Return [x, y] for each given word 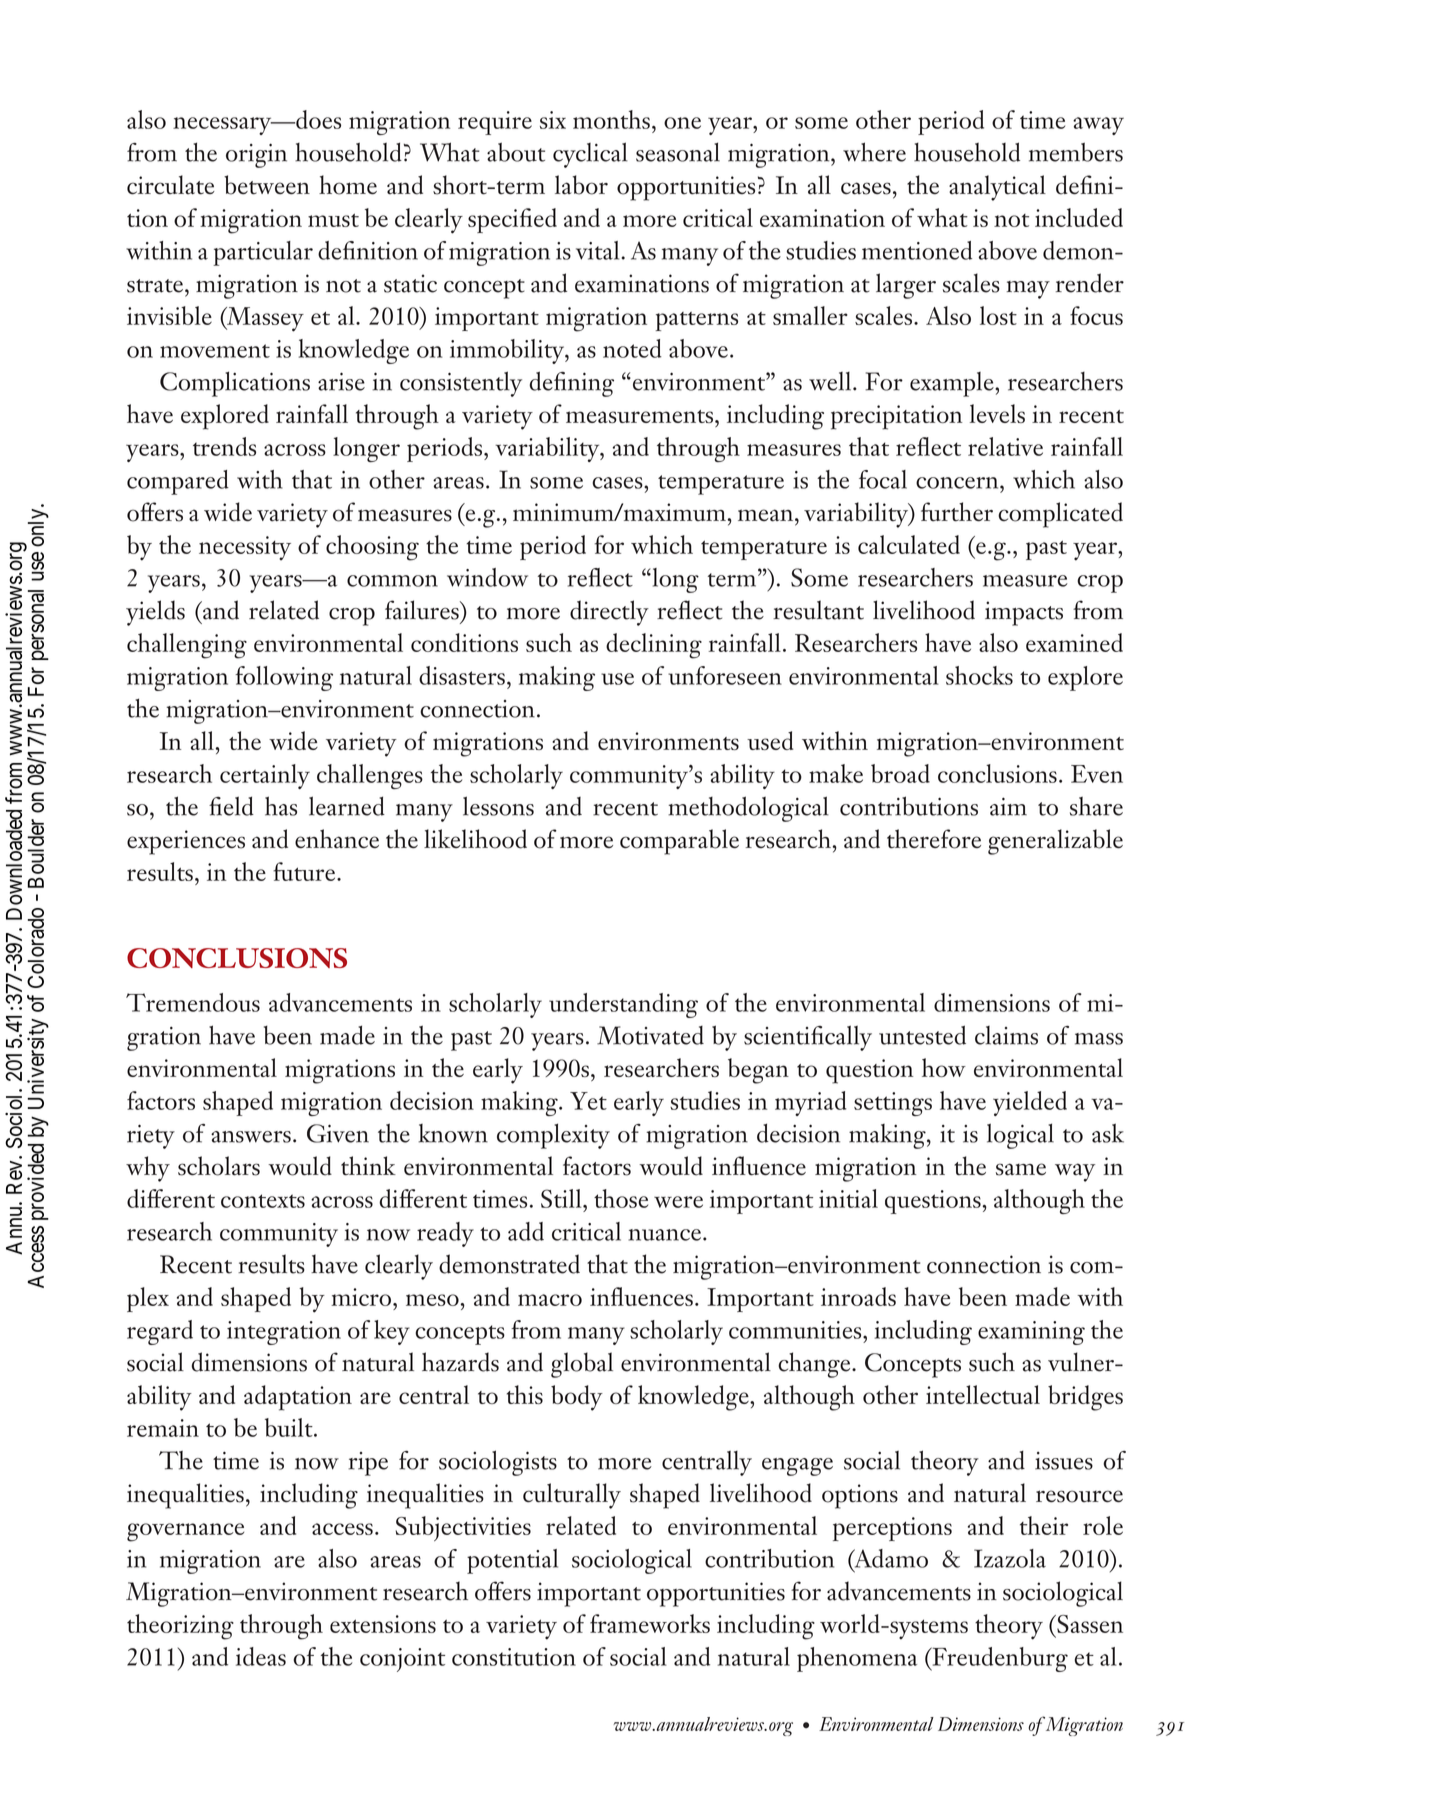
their [1044, 1525]
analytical [997, 188]
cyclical [590, 155]
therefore [934, 839]
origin [256, 155]
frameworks [650, 1623]
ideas [261, 1656]
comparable [679, 842]
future [305, 871]
